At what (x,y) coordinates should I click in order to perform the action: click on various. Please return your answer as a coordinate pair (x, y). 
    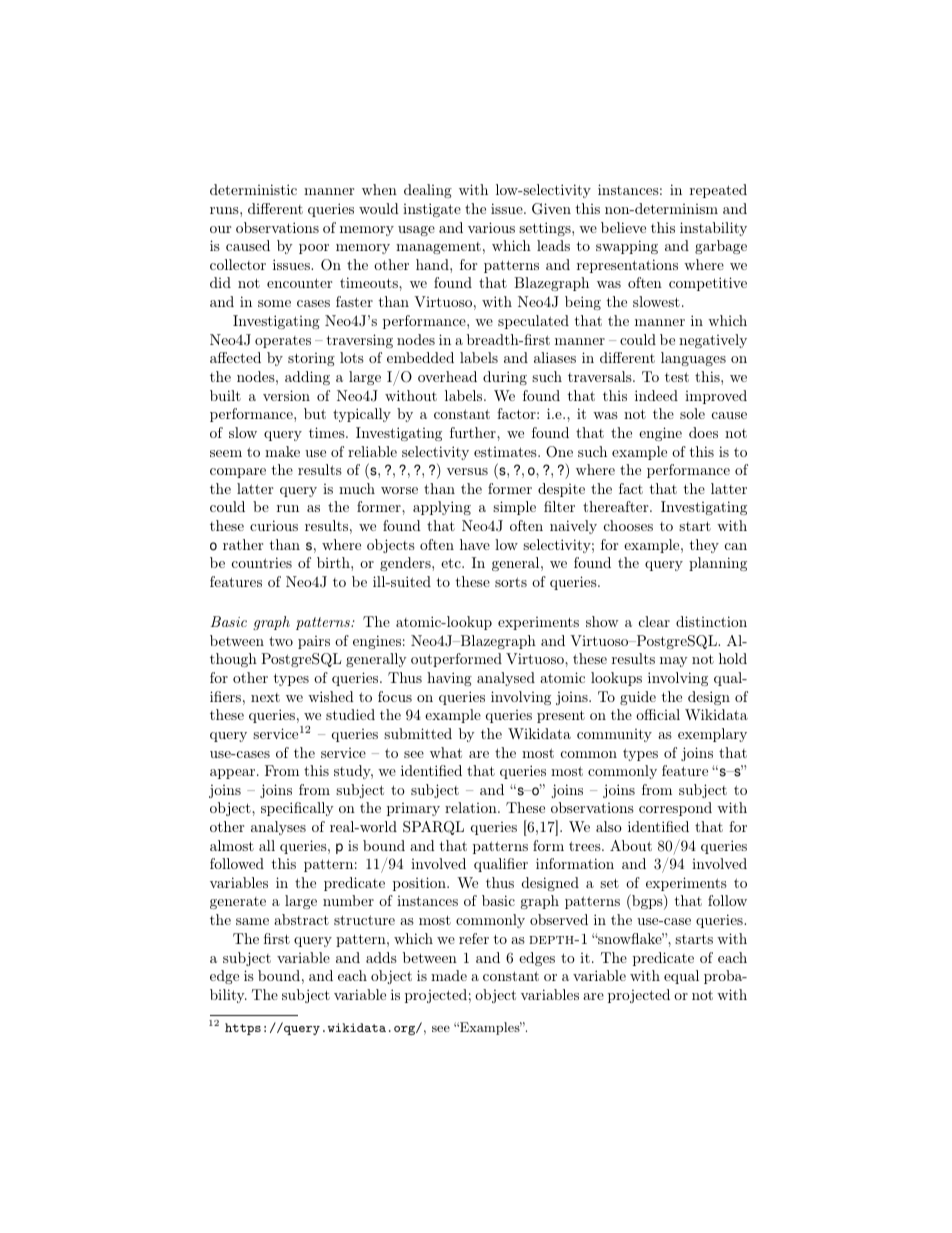
    Looking at the image, I should click on (491, 227).
